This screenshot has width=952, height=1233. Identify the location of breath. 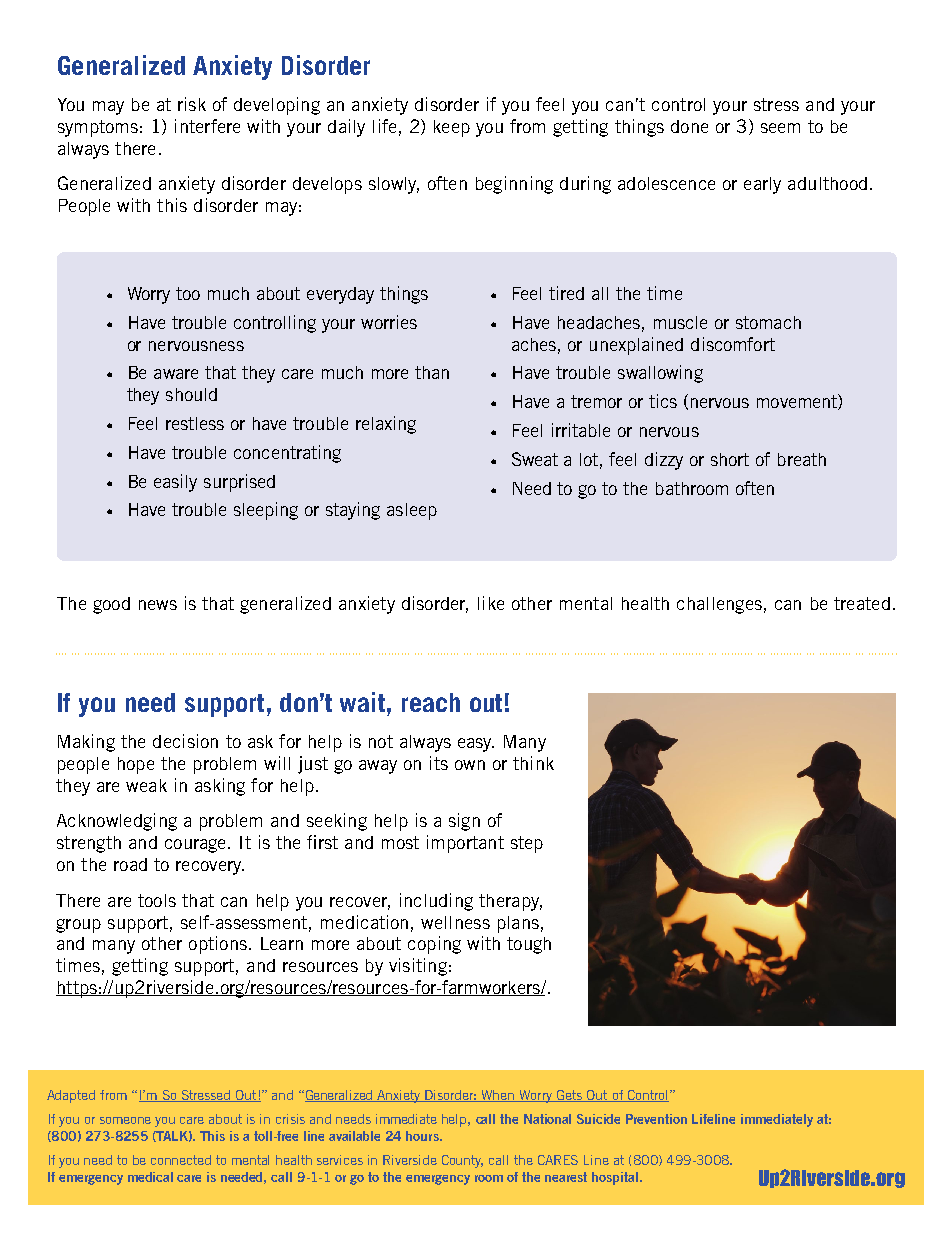
(802, 459).
